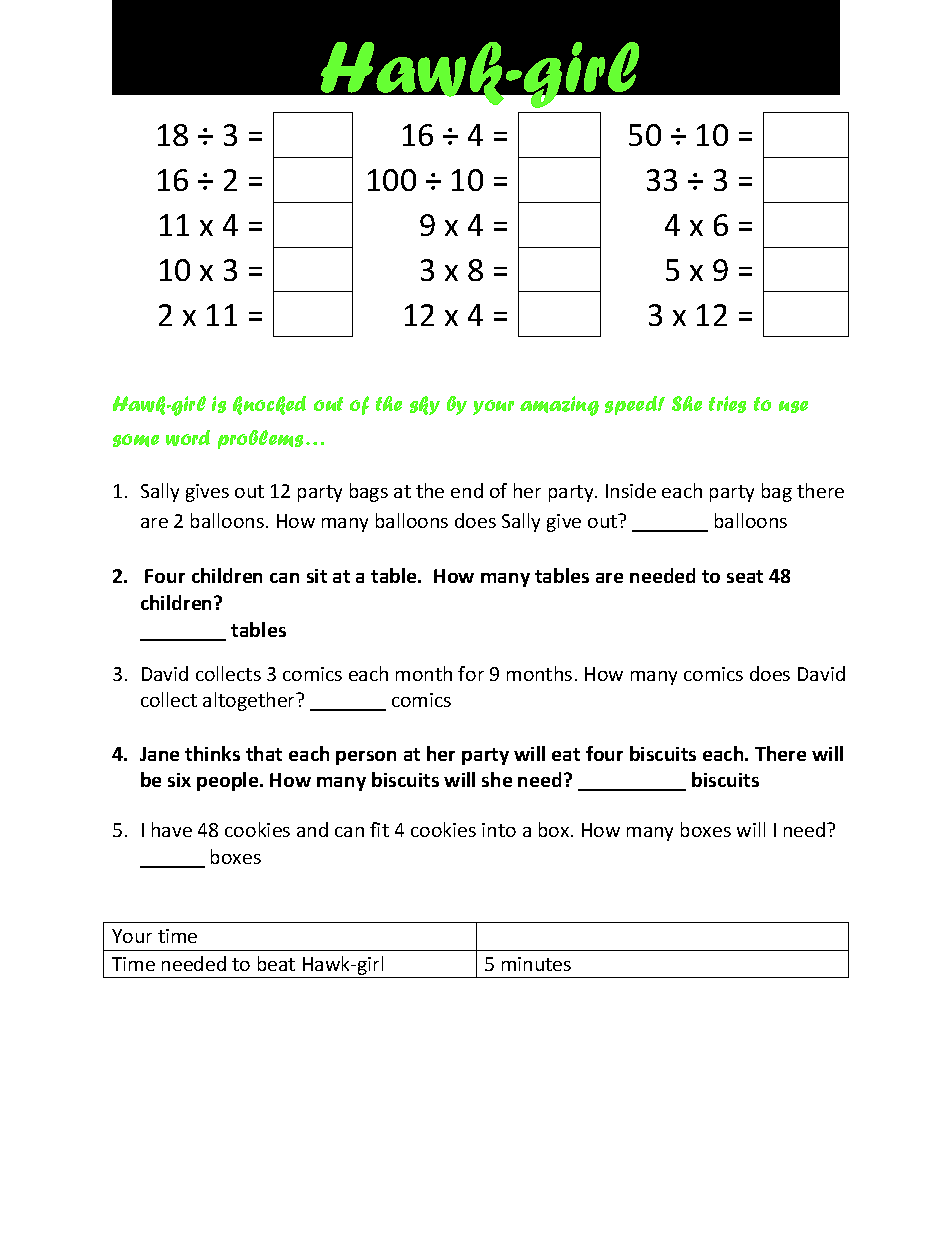  Describe the element at coordinates (366, 758) in the image. I see `person` at that location.
